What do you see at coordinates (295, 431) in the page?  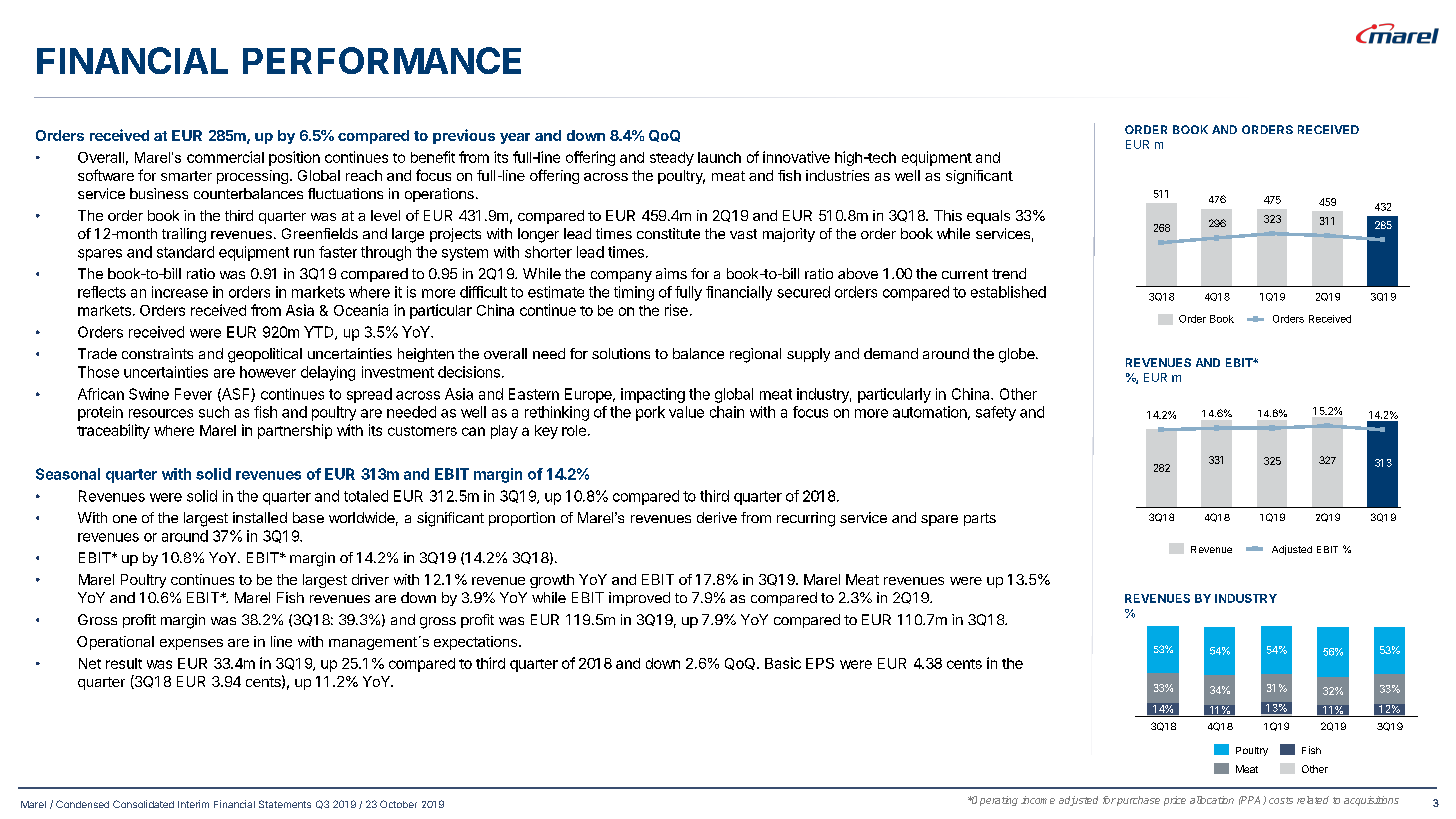 I see `partnership` at bounding box center [295, 431].
